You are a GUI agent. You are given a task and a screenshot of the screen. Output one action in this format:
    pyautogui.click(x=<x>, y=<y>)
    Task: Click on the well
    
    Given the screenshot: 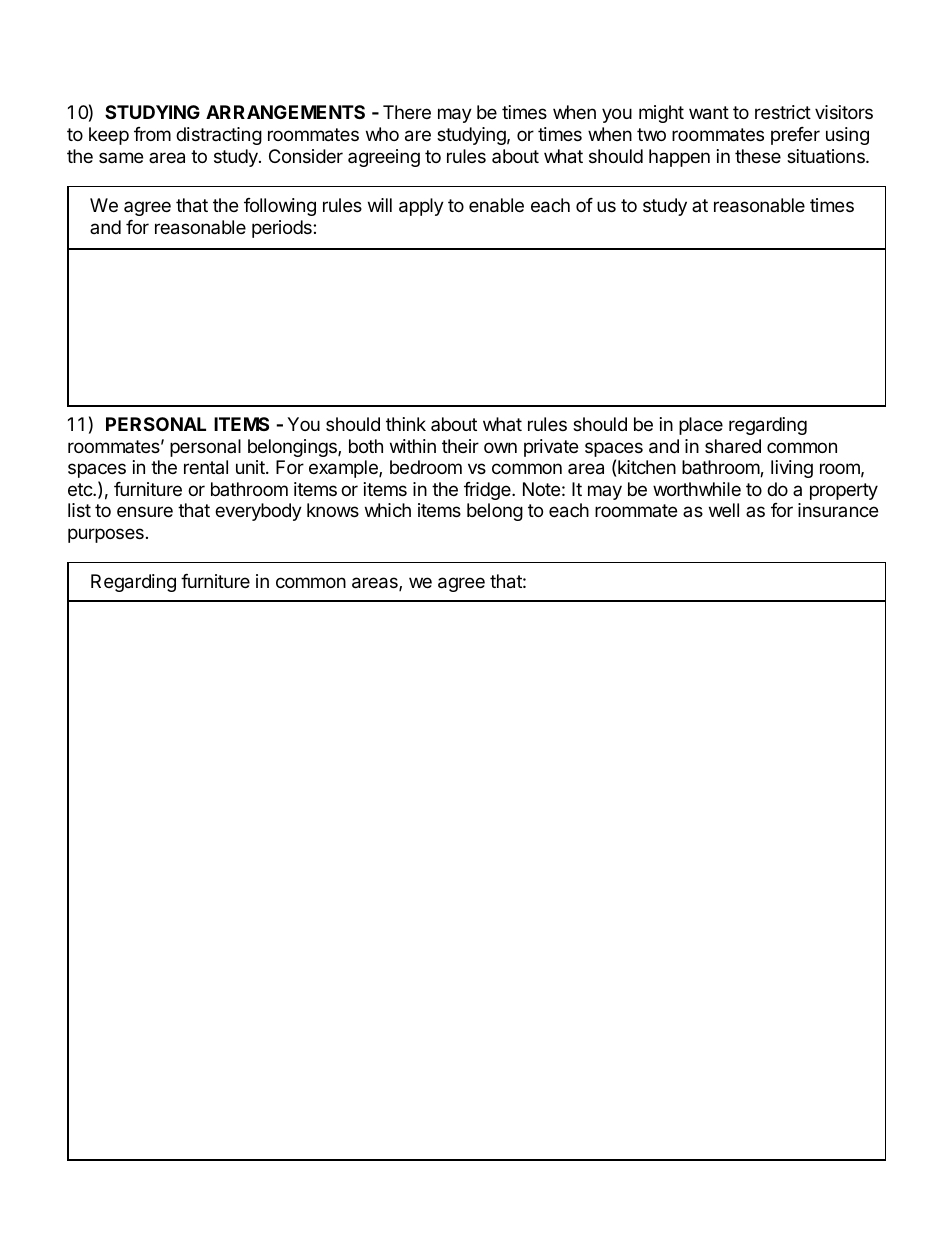 What is the action you would take?
    pyautogui.click(x=724, y=510)
